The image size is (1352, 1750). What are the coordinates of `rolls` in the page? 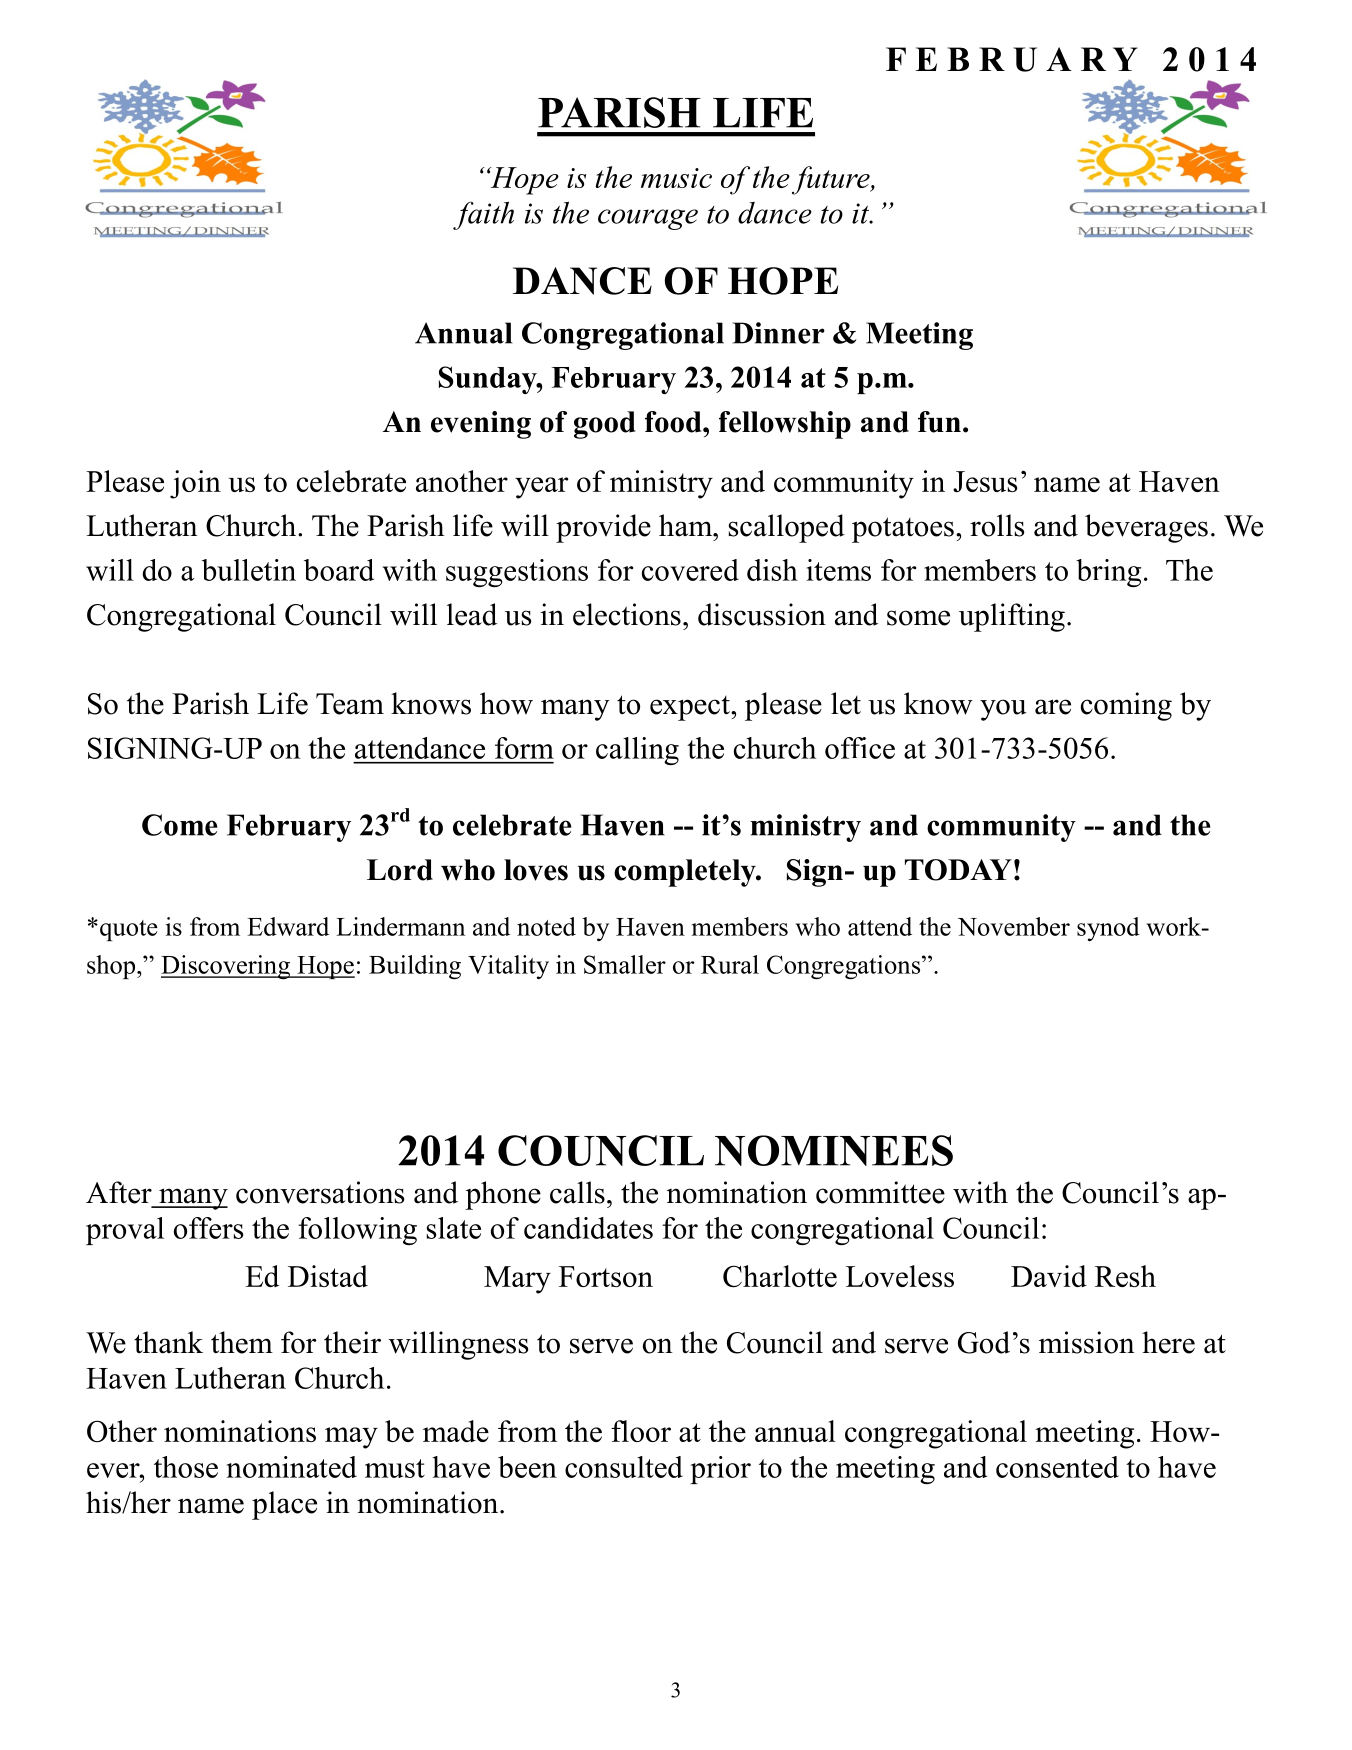 It's located at (997, 525).
